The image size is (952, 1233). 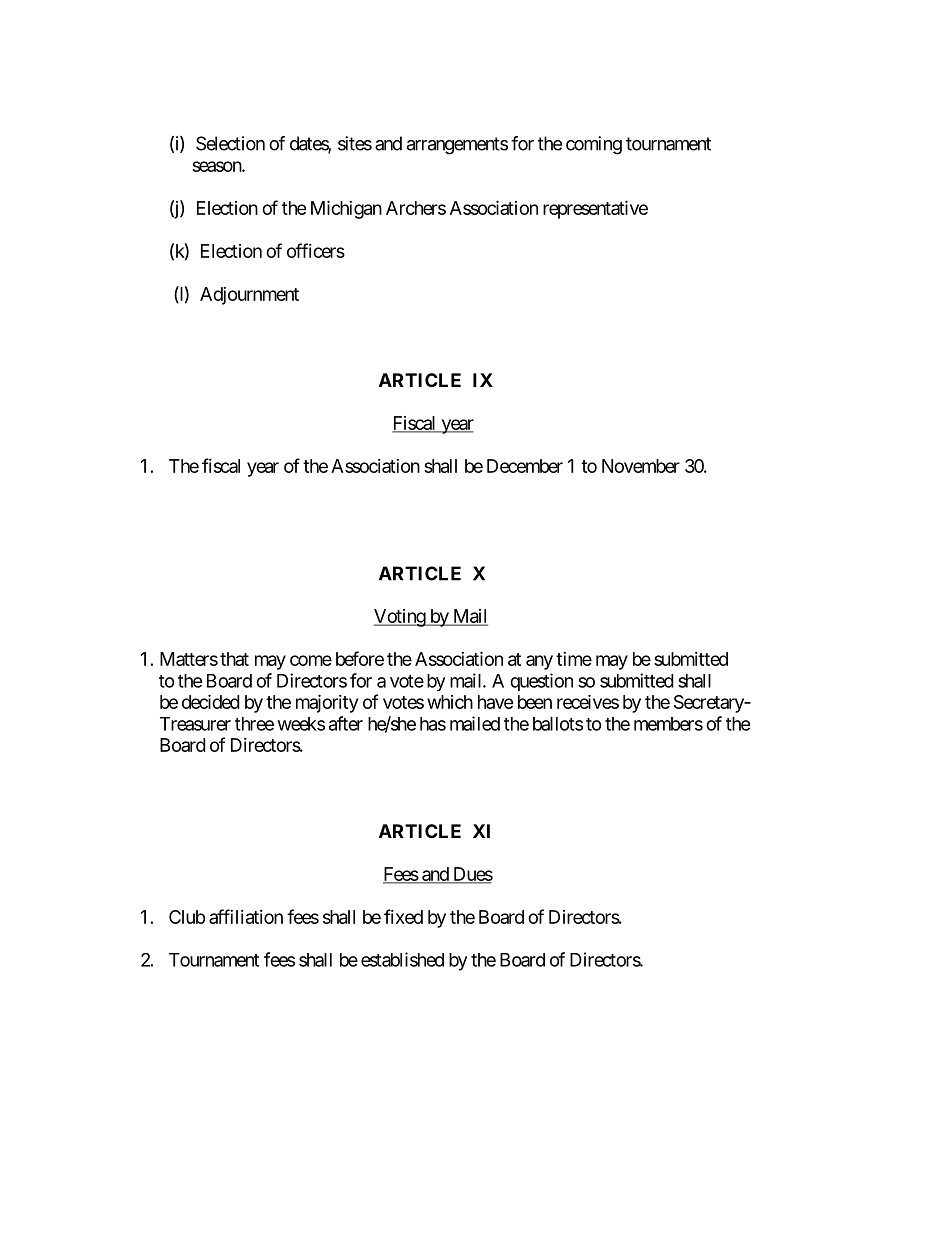 I want to click on Michigan, so click(x=346, y=209).
